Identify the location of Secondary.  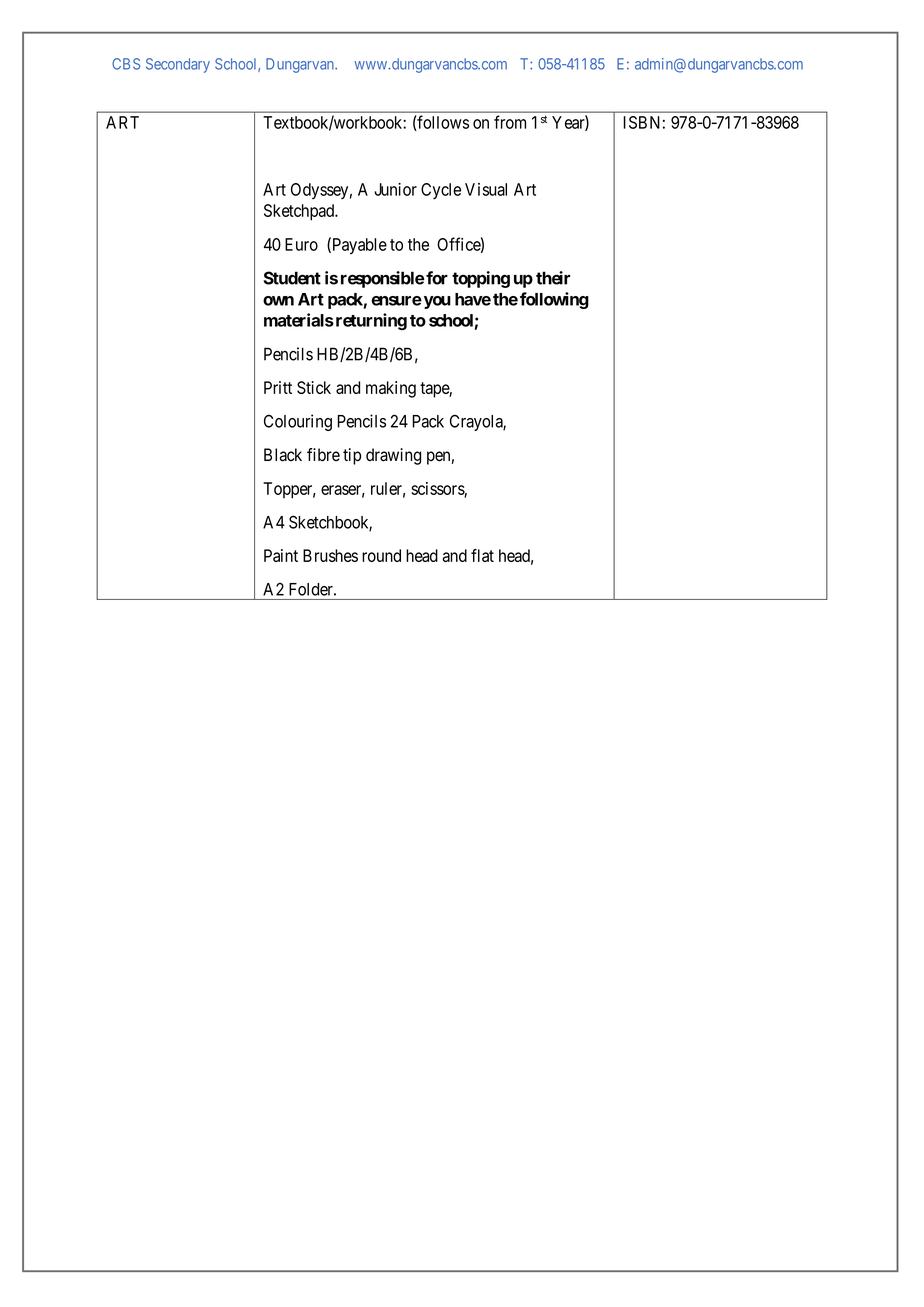
(178, 65).
